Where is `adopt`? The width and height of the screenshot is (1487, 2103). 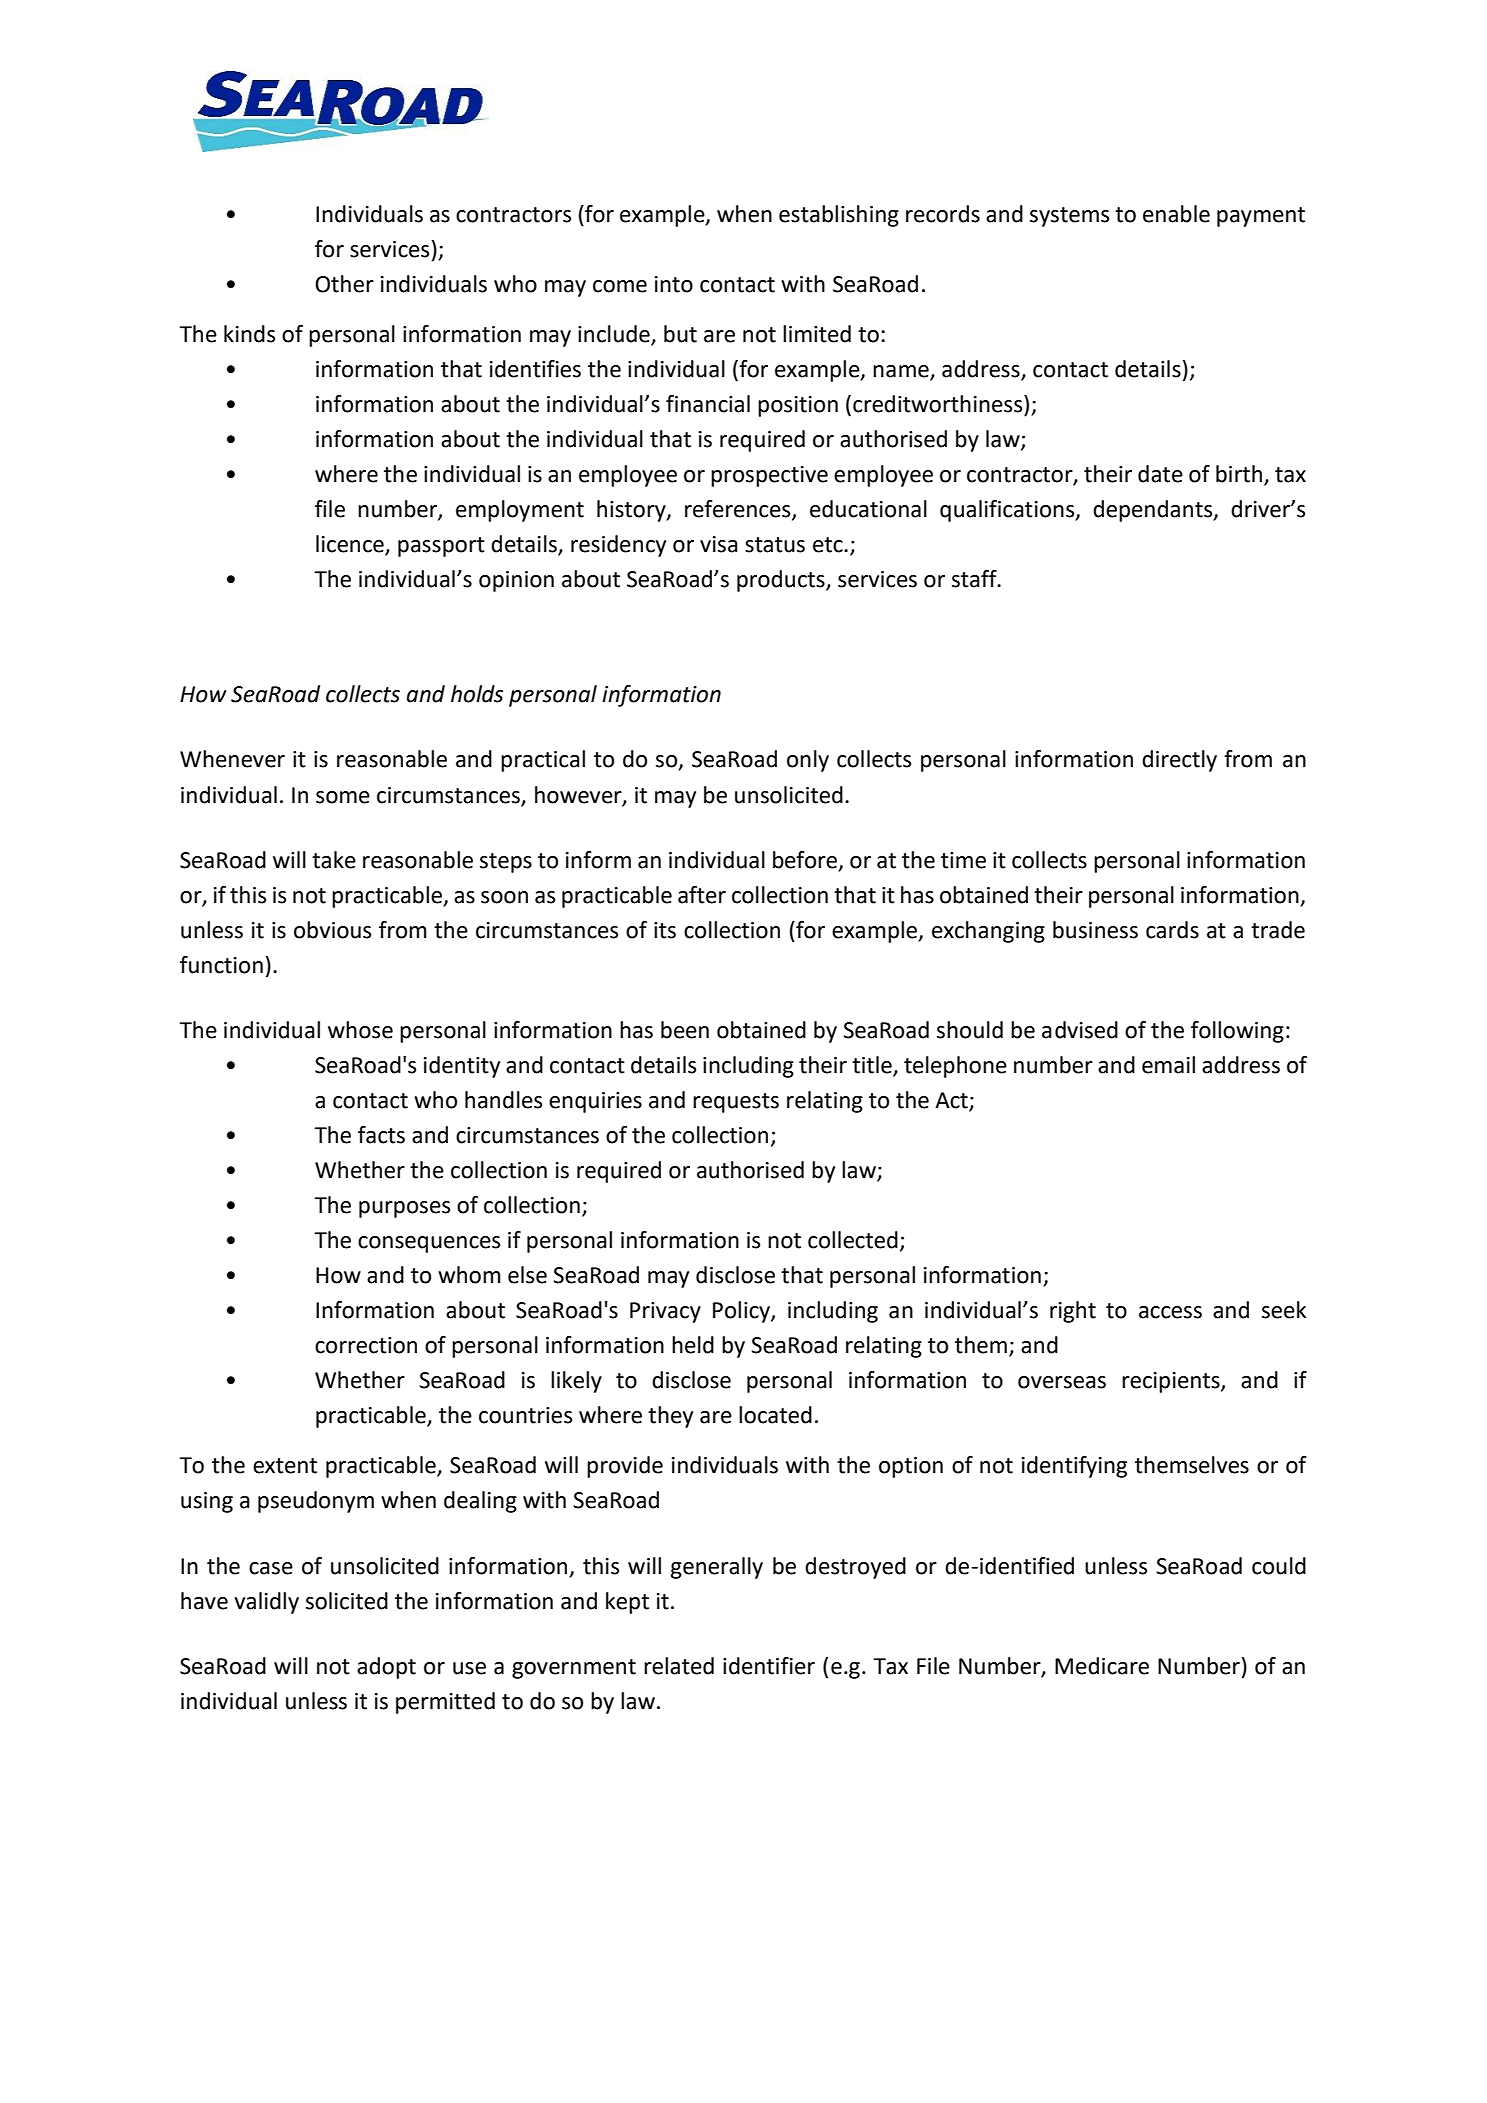
adopt is located at coordinates (386, 1668).
